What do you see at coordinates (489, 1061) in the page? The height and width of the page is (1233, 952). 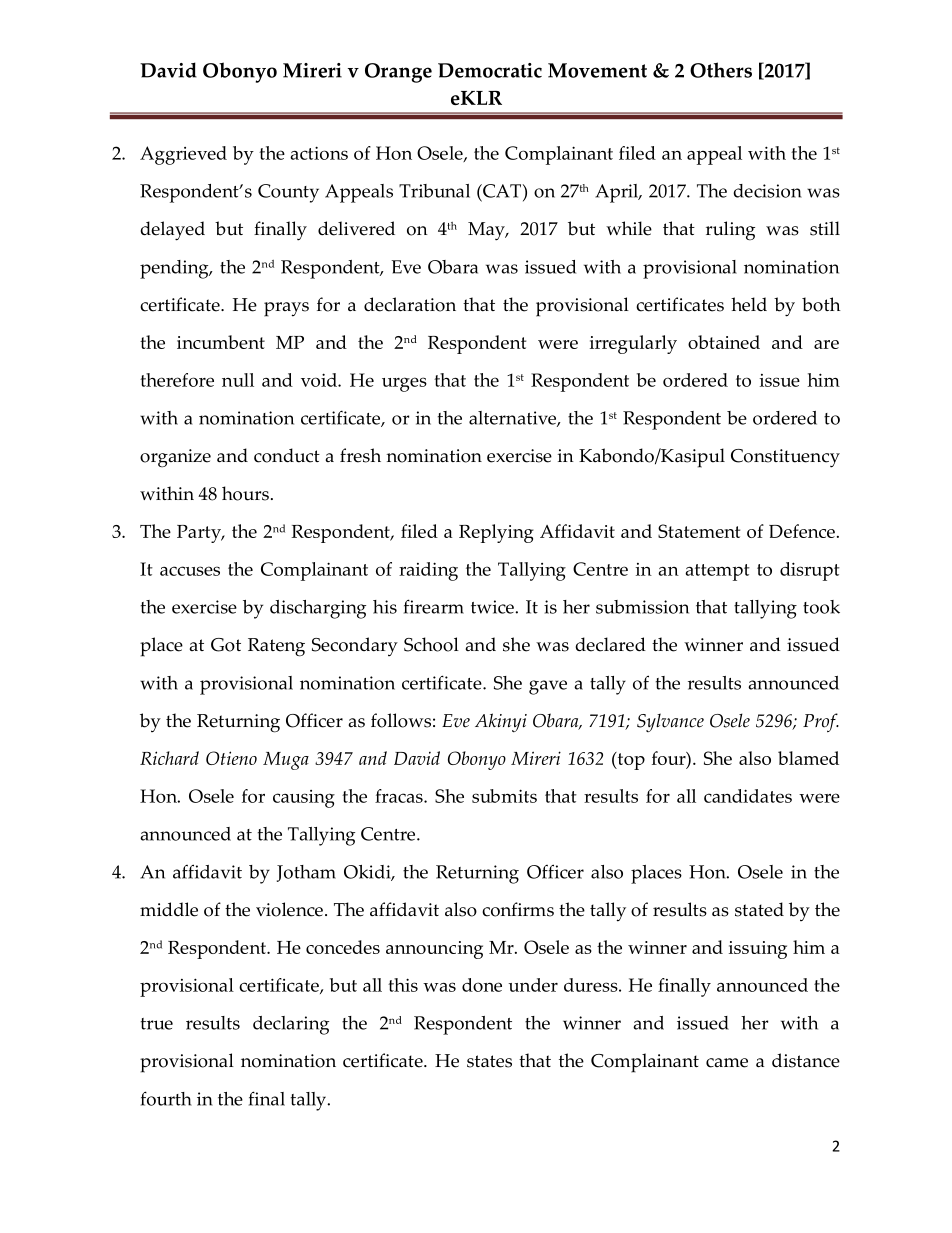 I see `states` at bounding box center [489, 1061].
